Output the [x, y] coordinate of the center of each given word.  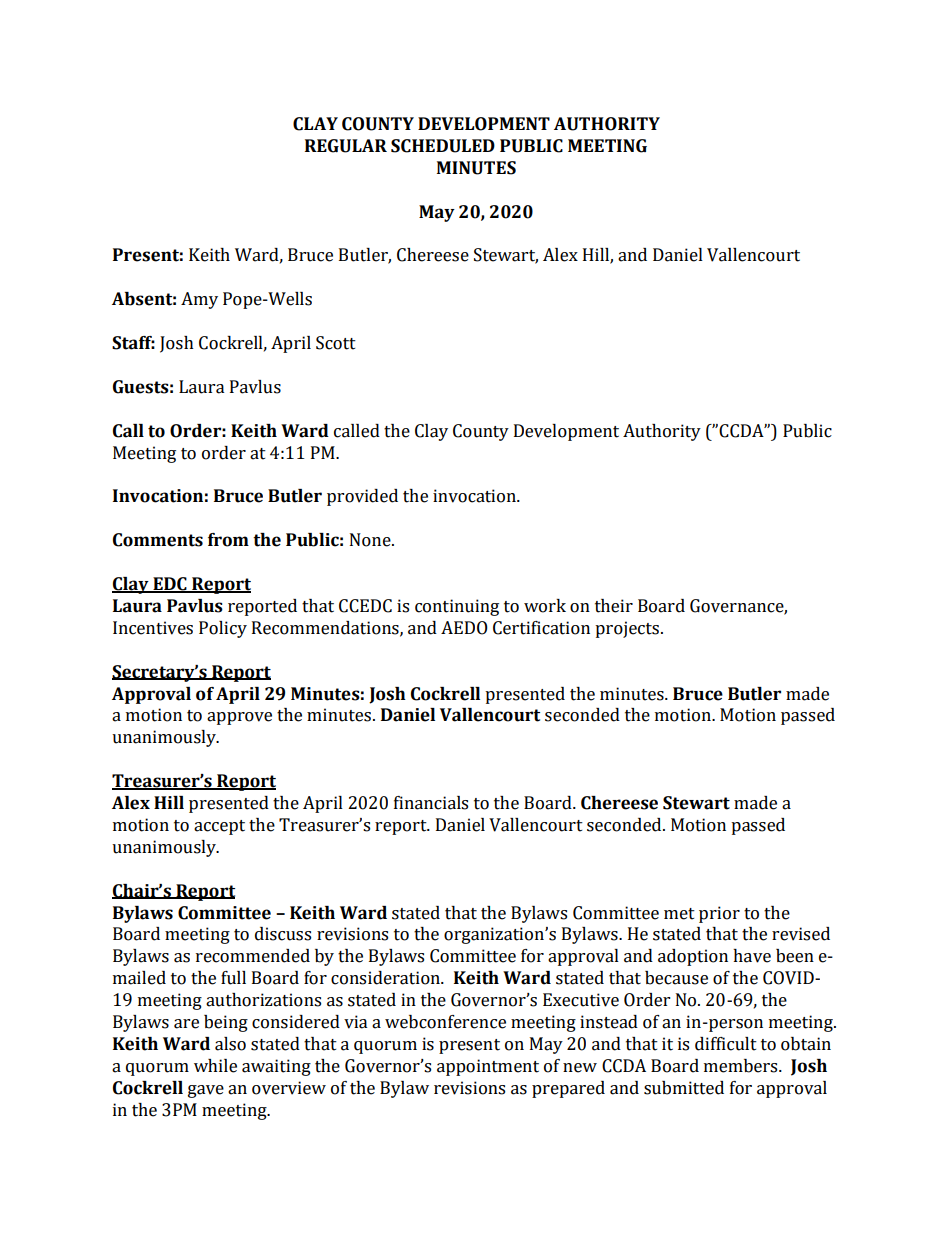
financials [431, 803]
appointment [488, 1067]
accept [219, 827]
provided [362, 497]
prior [719, 914]
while [215, 1066]
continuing [457, 607]
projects [627, 629]
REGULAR [346, 146]
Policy [223, 629]
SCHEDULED [443, 146]
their [614, 606]
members [742, 1066]
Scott [336, 343]
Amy [199, 300]
